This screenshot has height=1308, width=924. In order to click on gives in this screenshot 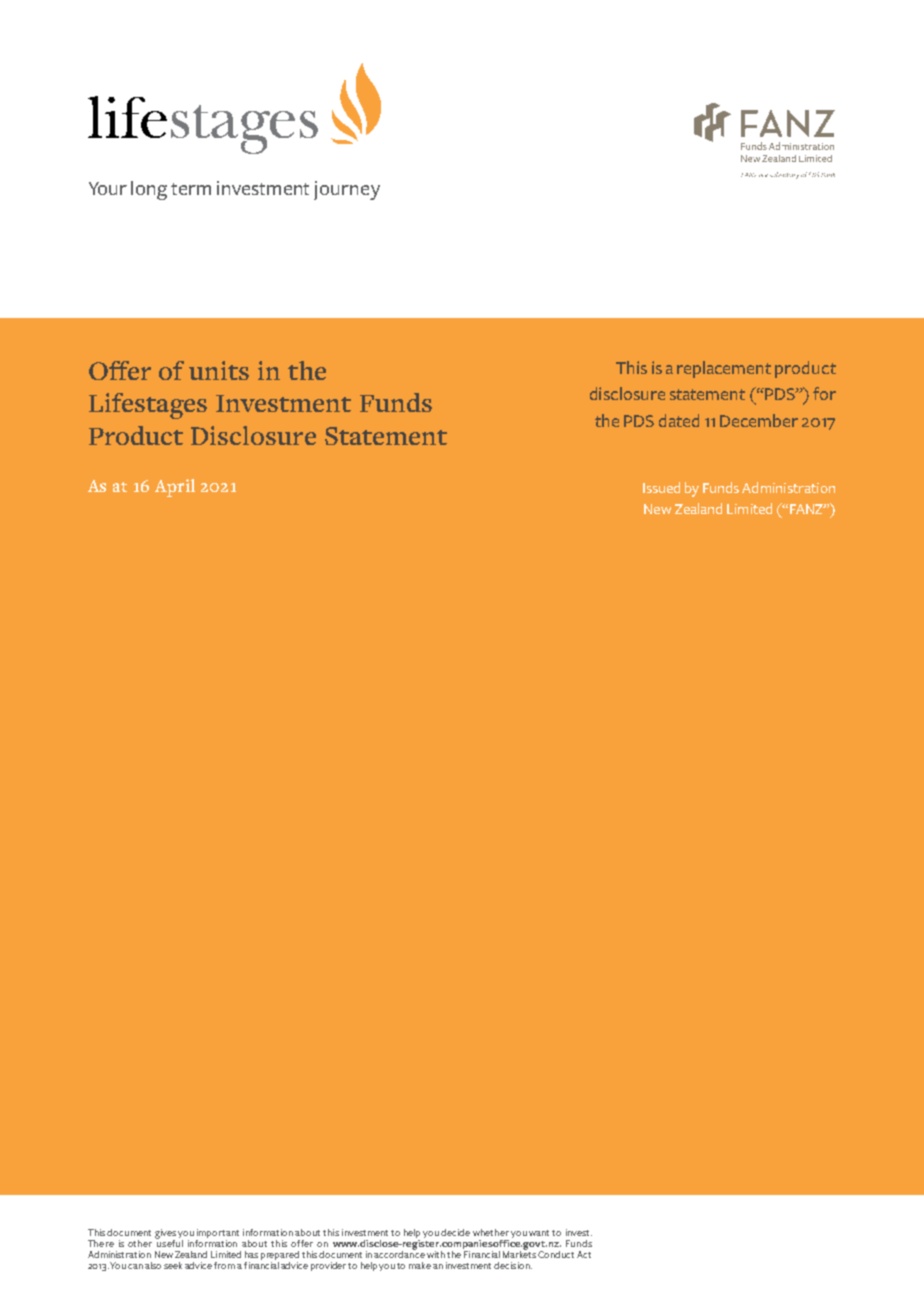, I will do `click(165, 1235)`.
